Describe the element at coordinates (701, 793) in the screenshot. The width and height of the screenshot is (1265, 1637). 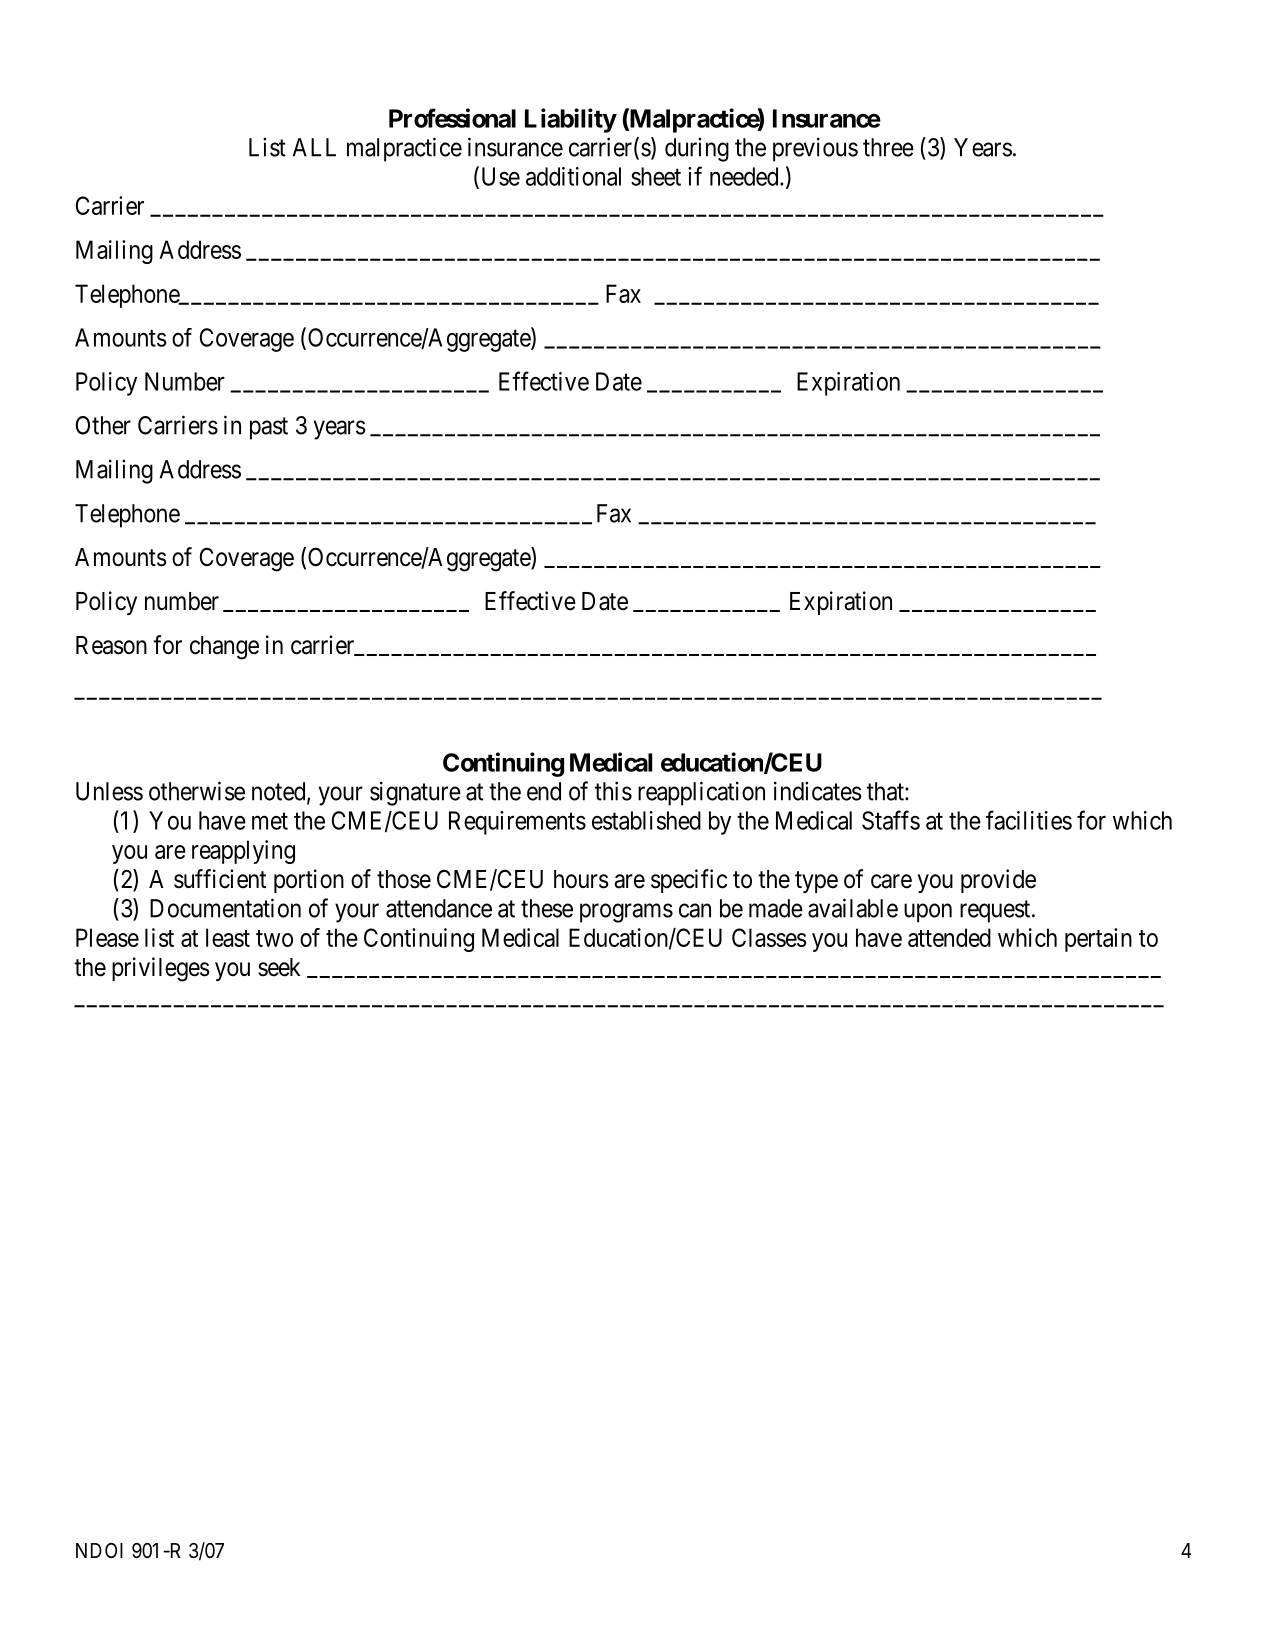
I see `reapplication` at that location.
